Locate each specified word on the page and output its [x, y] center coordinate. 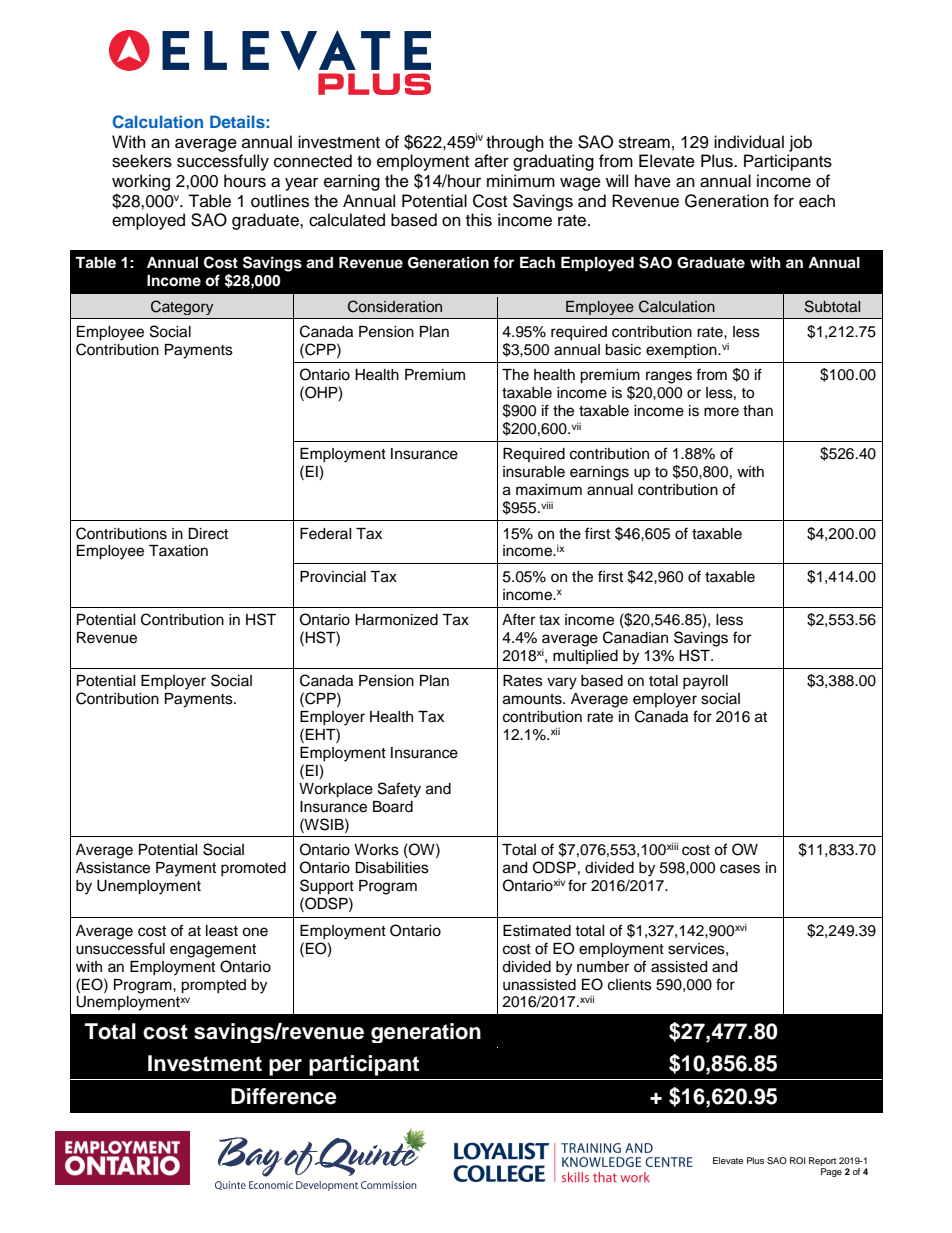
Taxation [178, 551]
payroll [705, 682]
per [285, 1067]
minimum [521, 181]
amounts [533, 699]
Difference [284, 1096]
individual [749, 142]
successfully [223, 162]
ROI [798, 1160]
